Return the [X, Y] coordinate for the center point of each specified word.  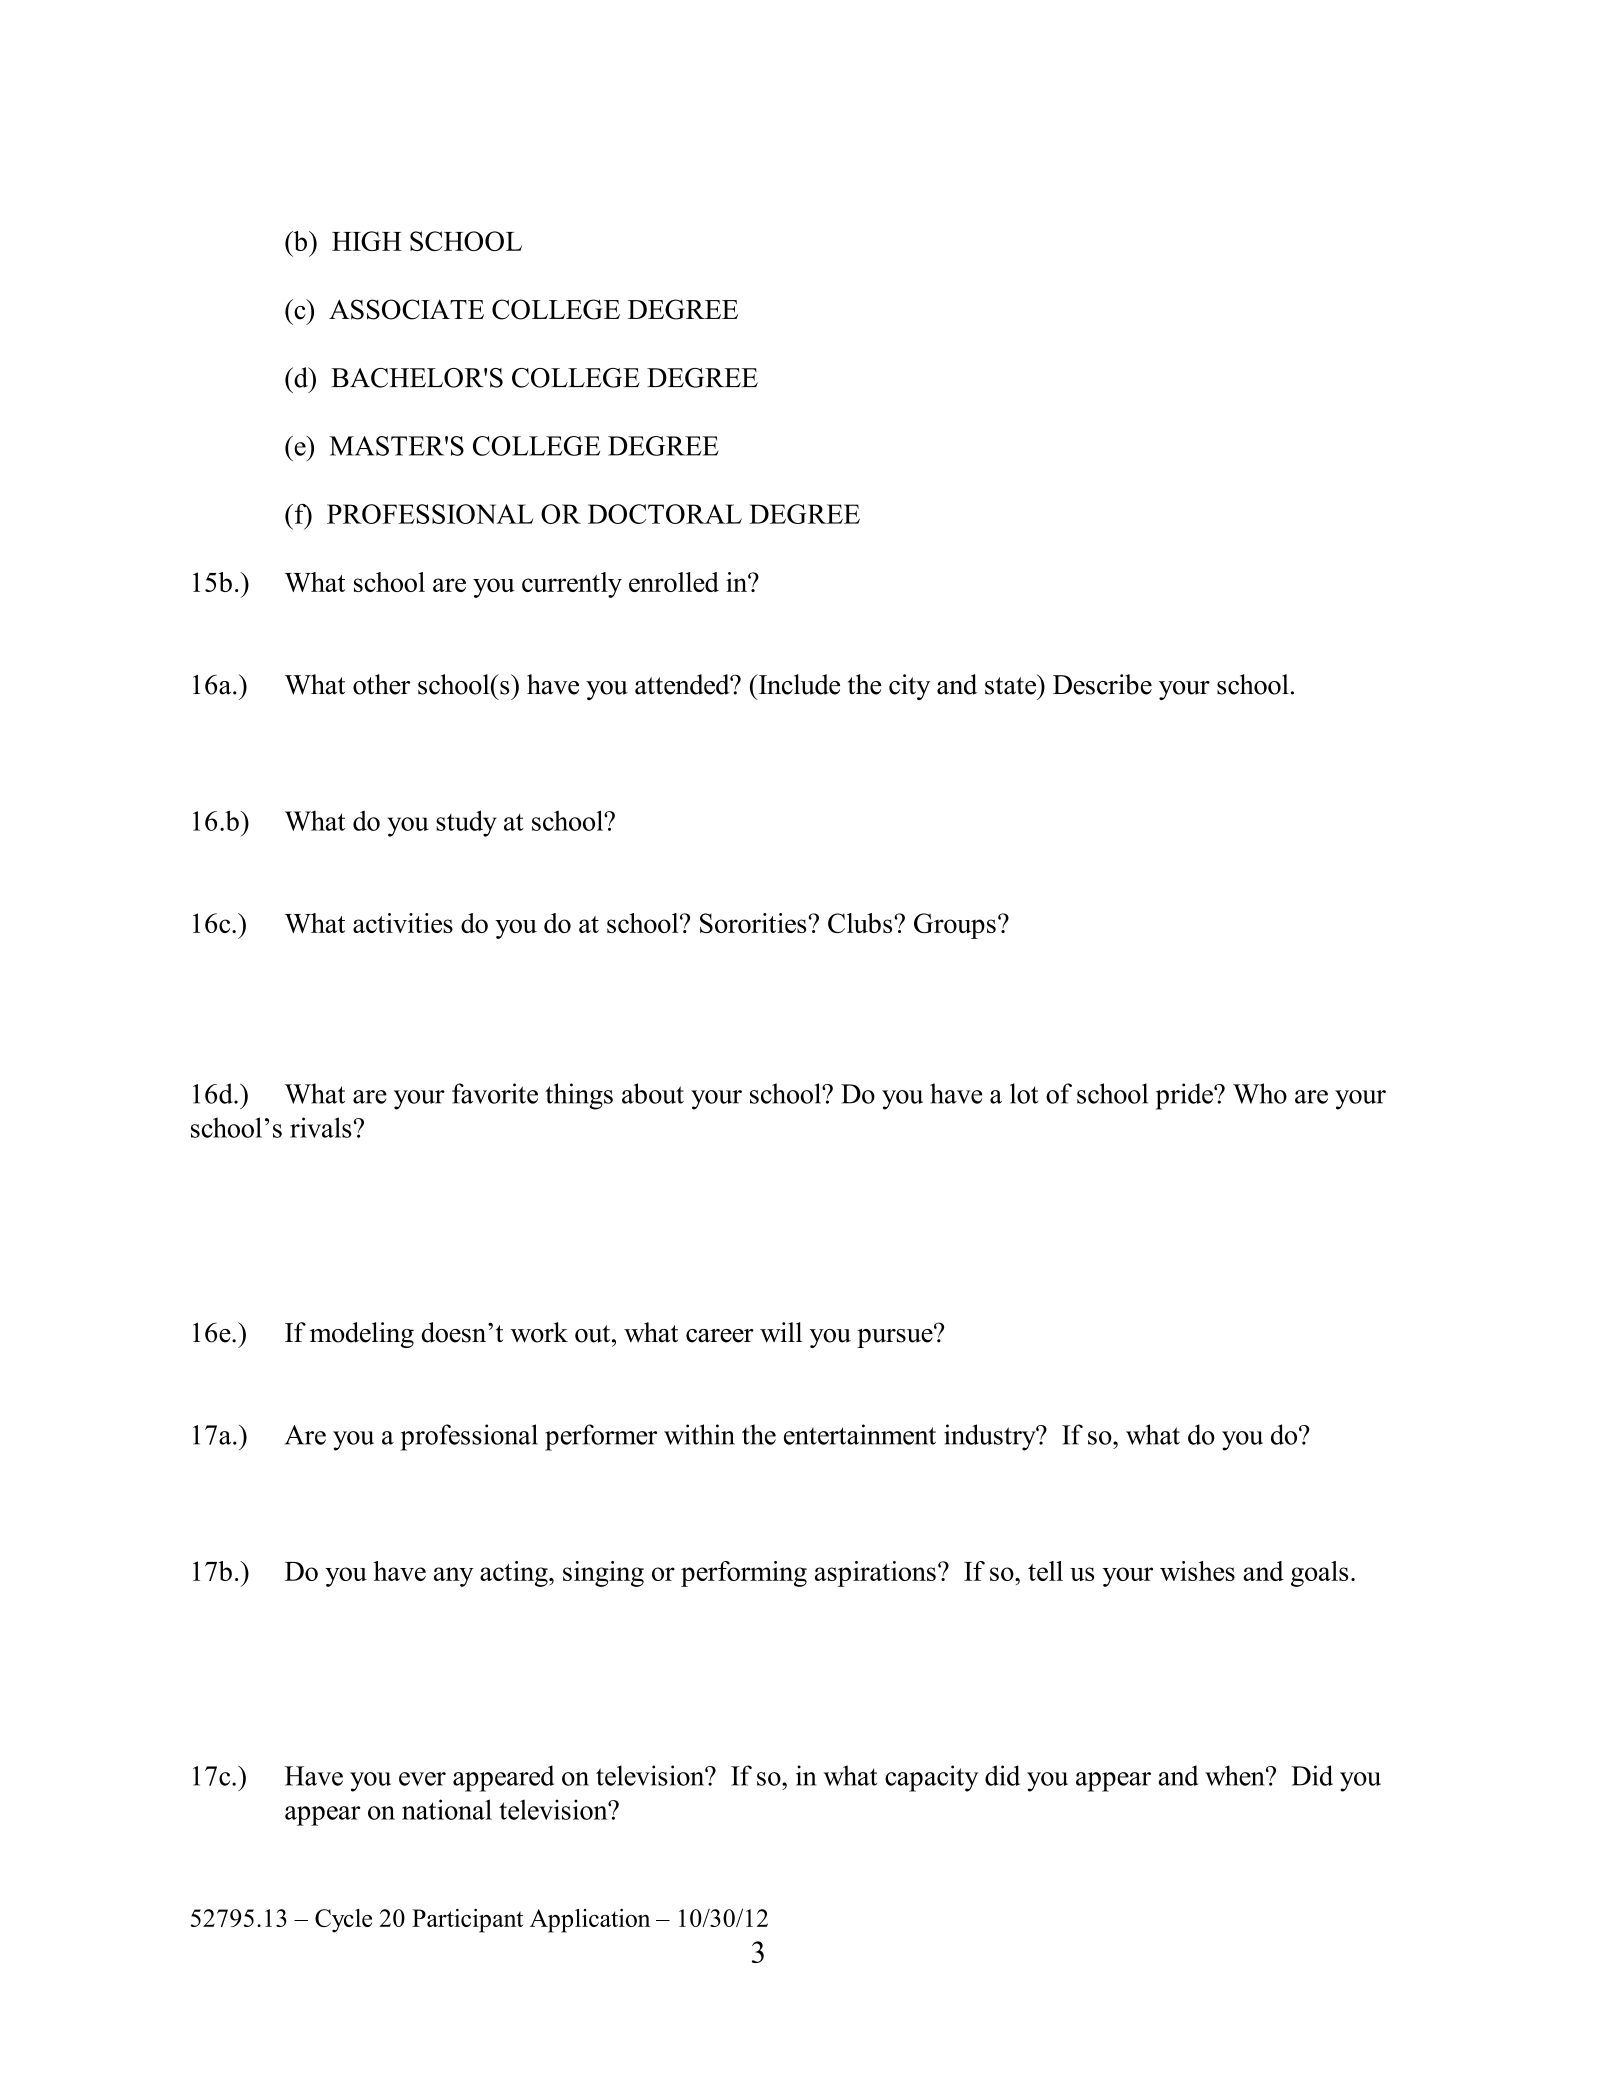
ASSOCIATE [406, 309]
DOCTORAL [665, 514]
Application [590, 1921]
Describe [1102, 684]
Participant [467, 1921]
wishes [1197, 1571]
